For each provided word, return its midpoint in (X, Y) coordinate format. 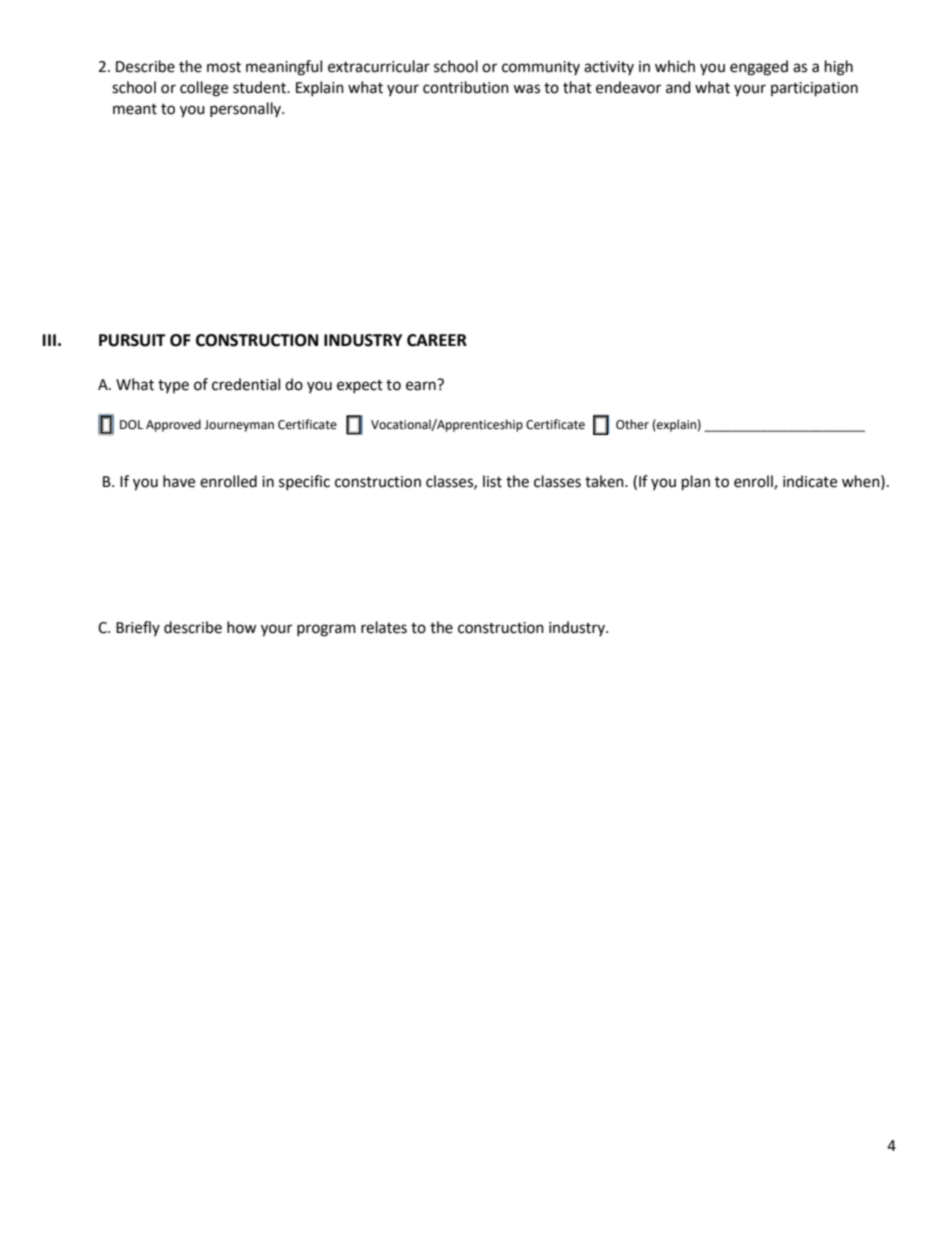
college (204, 89)
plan (696, 483)
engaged (759, 68)
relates (384, 627)
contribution (466, 87)
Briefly (138, 628)
